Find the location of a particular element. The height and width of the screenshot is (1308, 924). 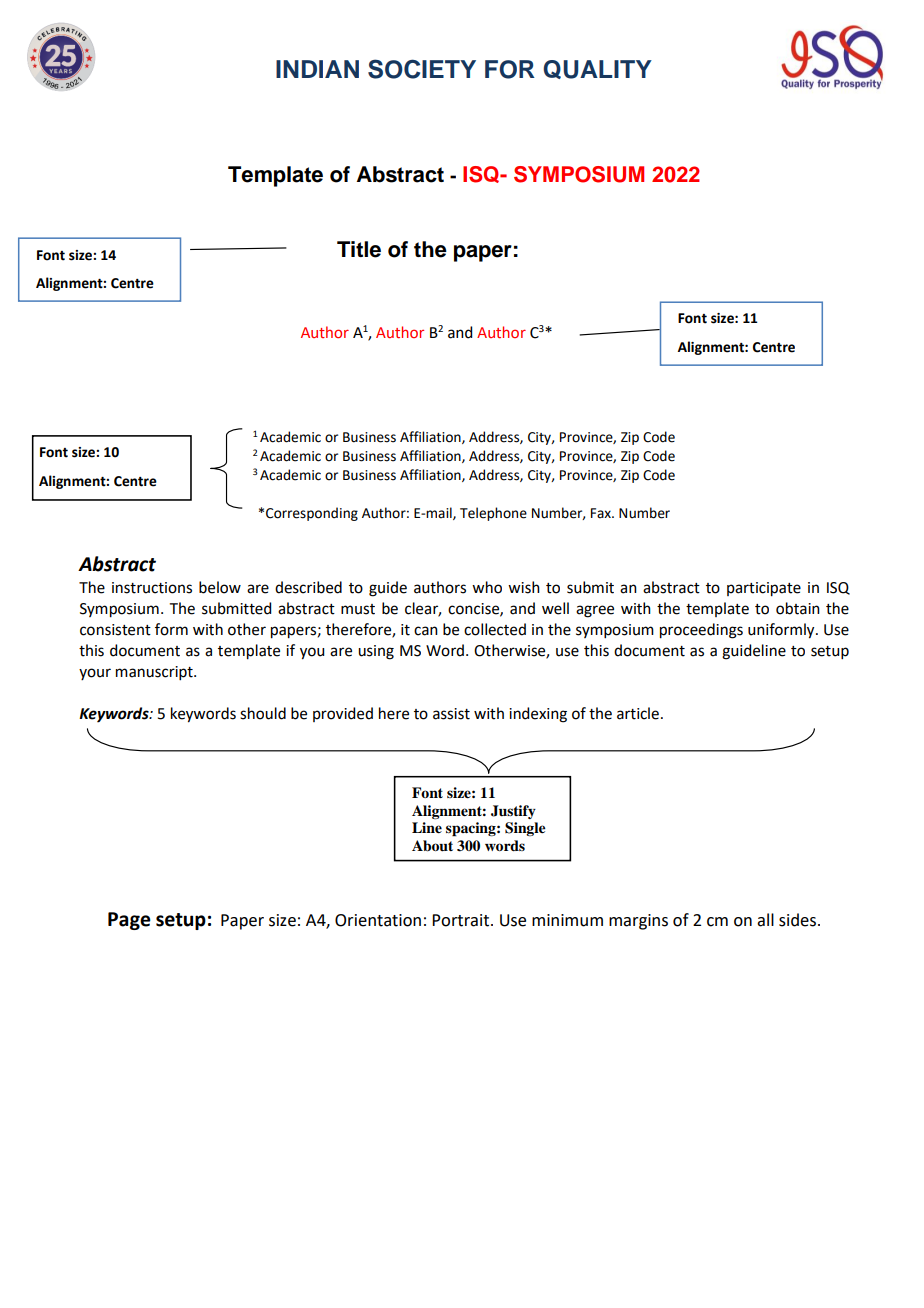

Page is located at coordinates (129, 921).
